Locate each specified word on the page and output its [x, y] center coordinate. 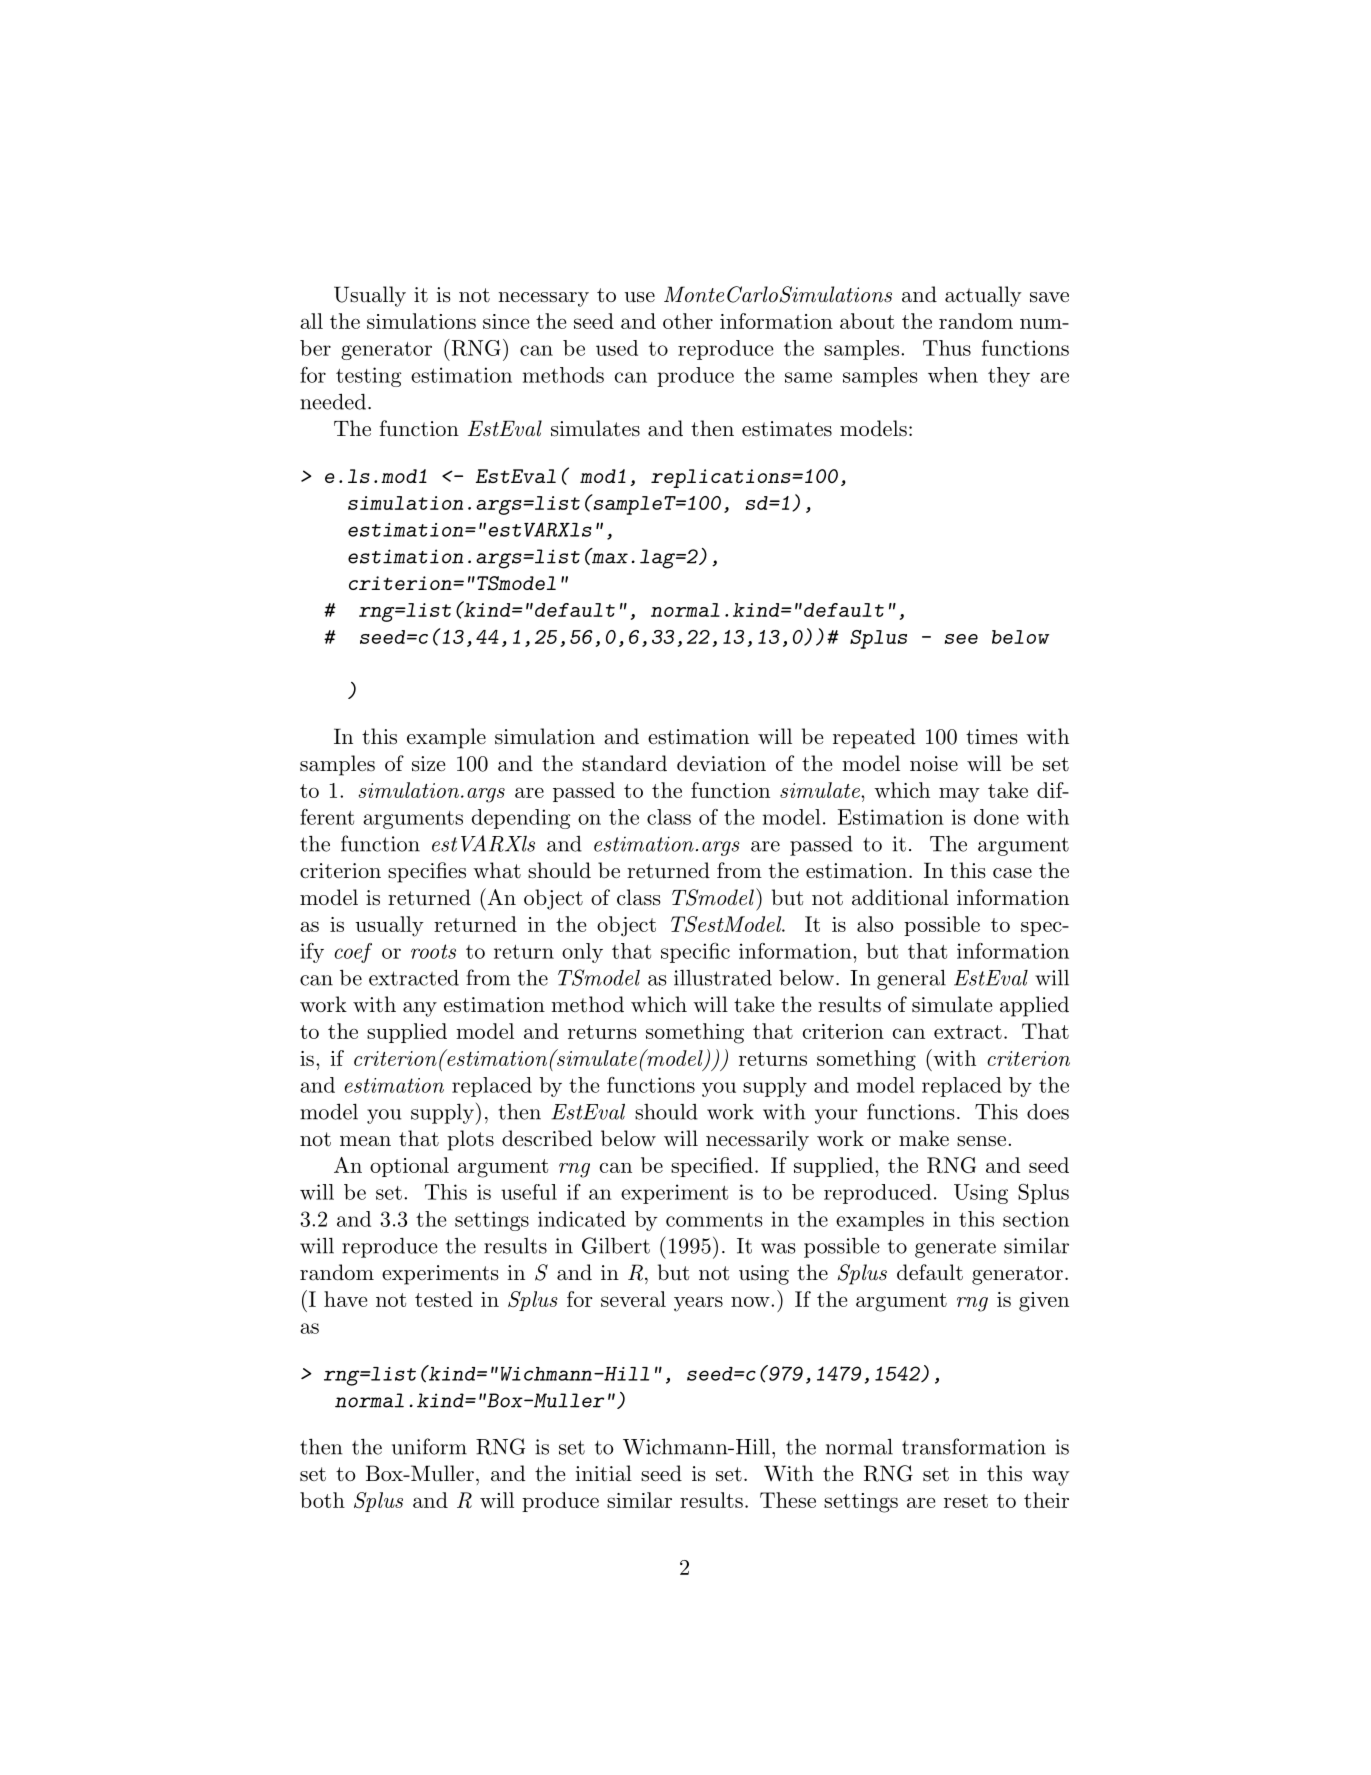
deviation [721, 763]
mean [365, 1141]
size [428, 764]
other [688, 321]
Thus [947, 348]
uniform [429, 1446]
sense [981, 1141]
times [992, 737]
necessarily [757, 1140]
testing [369, 377]
